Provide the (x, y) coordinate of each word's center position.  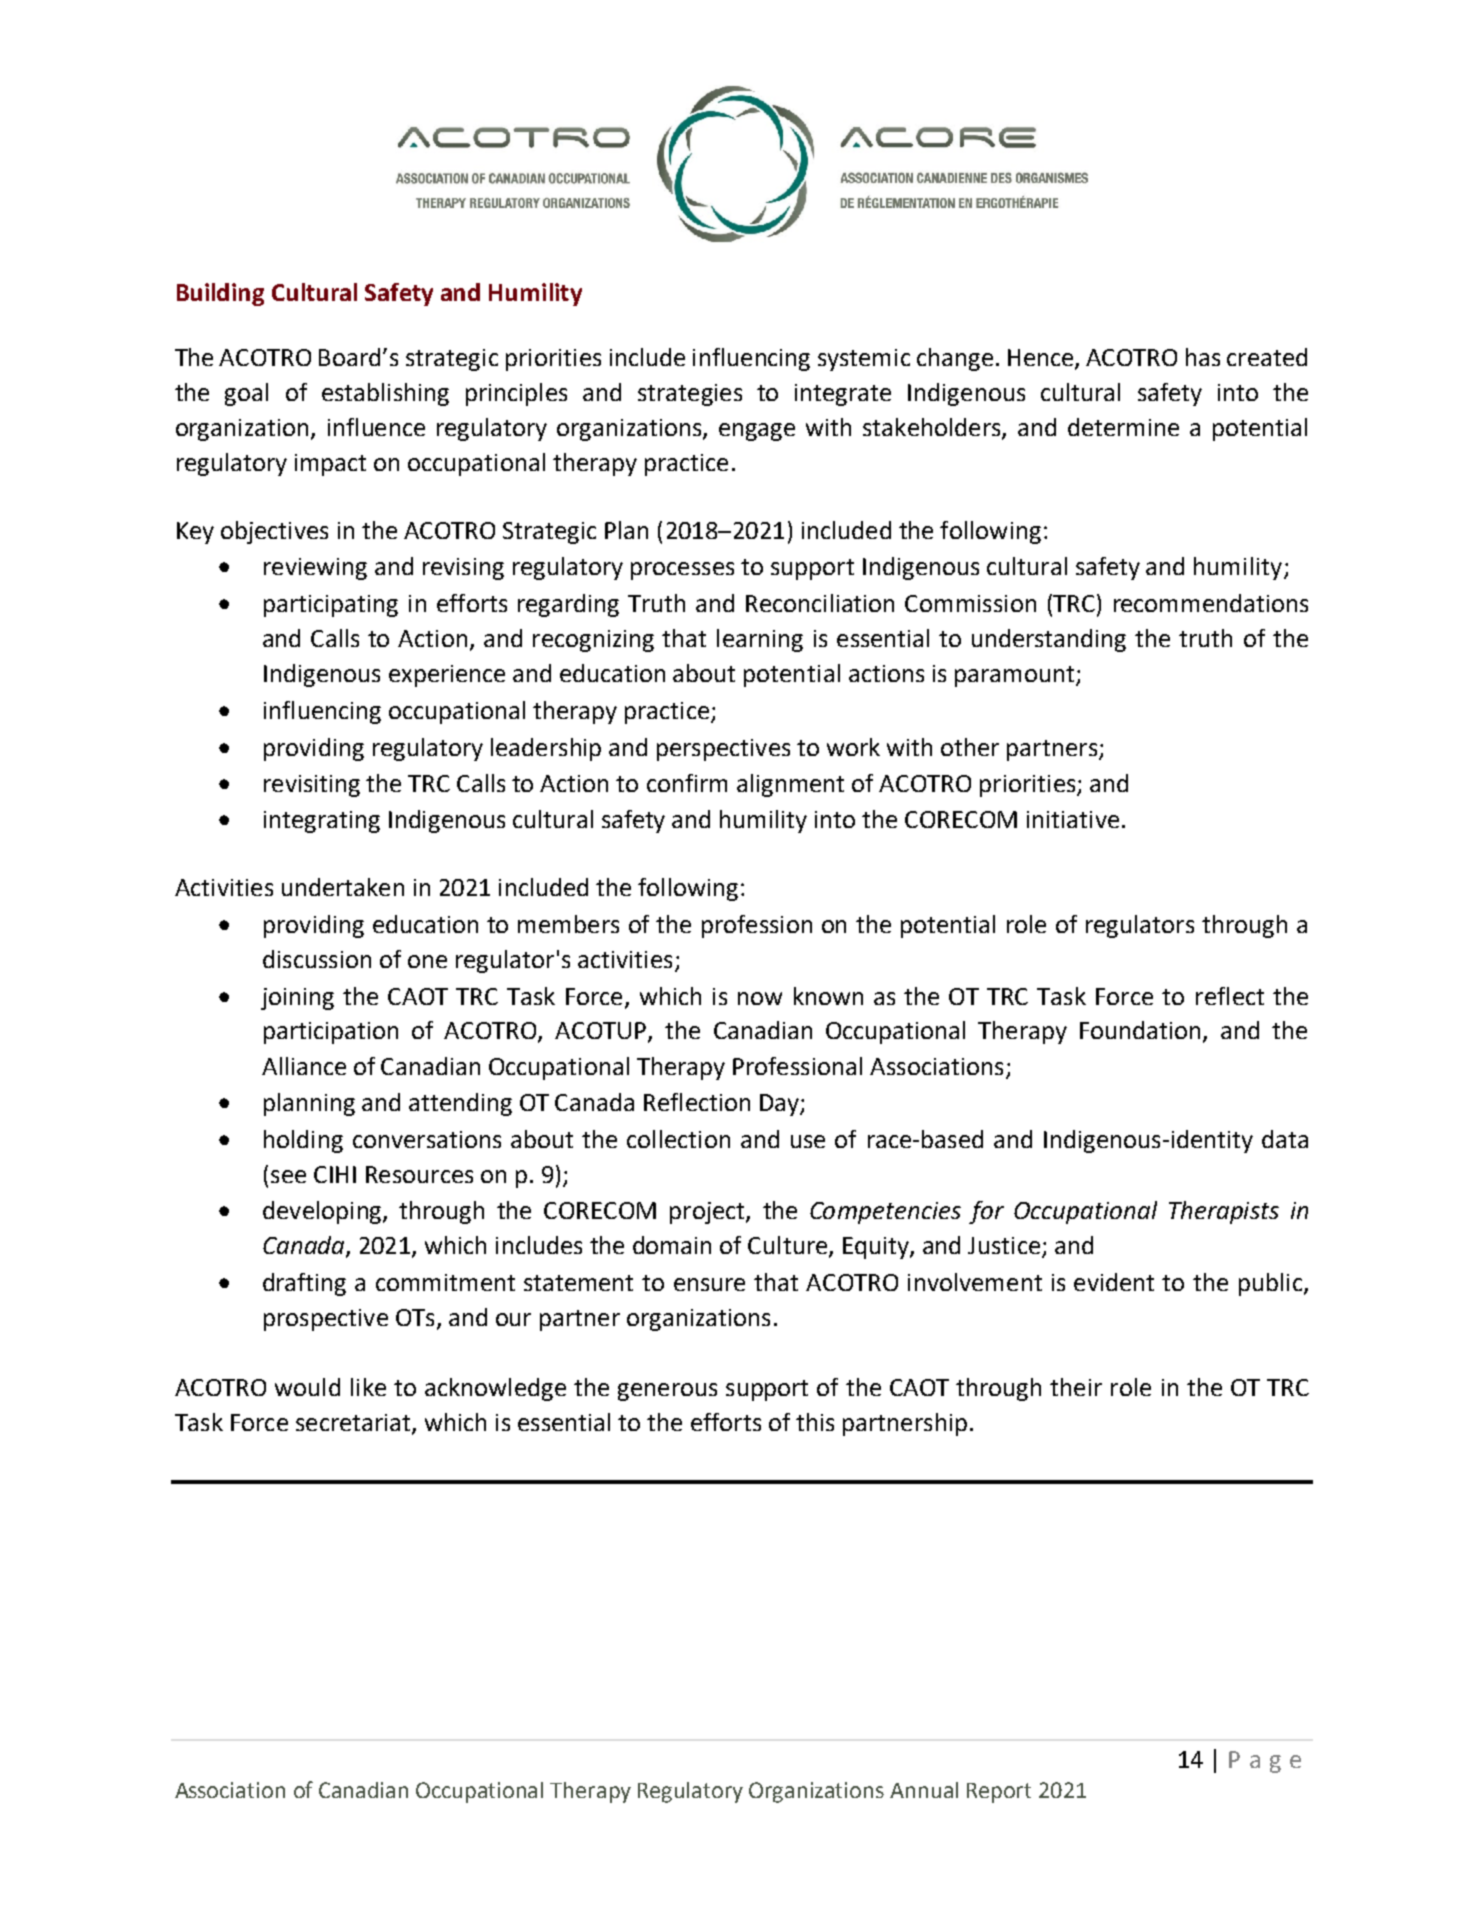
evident (1114, 1282)
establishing (385, 394)
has (1203, 357)
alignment (790, 785)
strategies (690, 395)
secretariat (354, 1424)
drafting (304, 1284)
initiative (1073, 819)
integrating (322, 822)
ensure (709, 1284)
